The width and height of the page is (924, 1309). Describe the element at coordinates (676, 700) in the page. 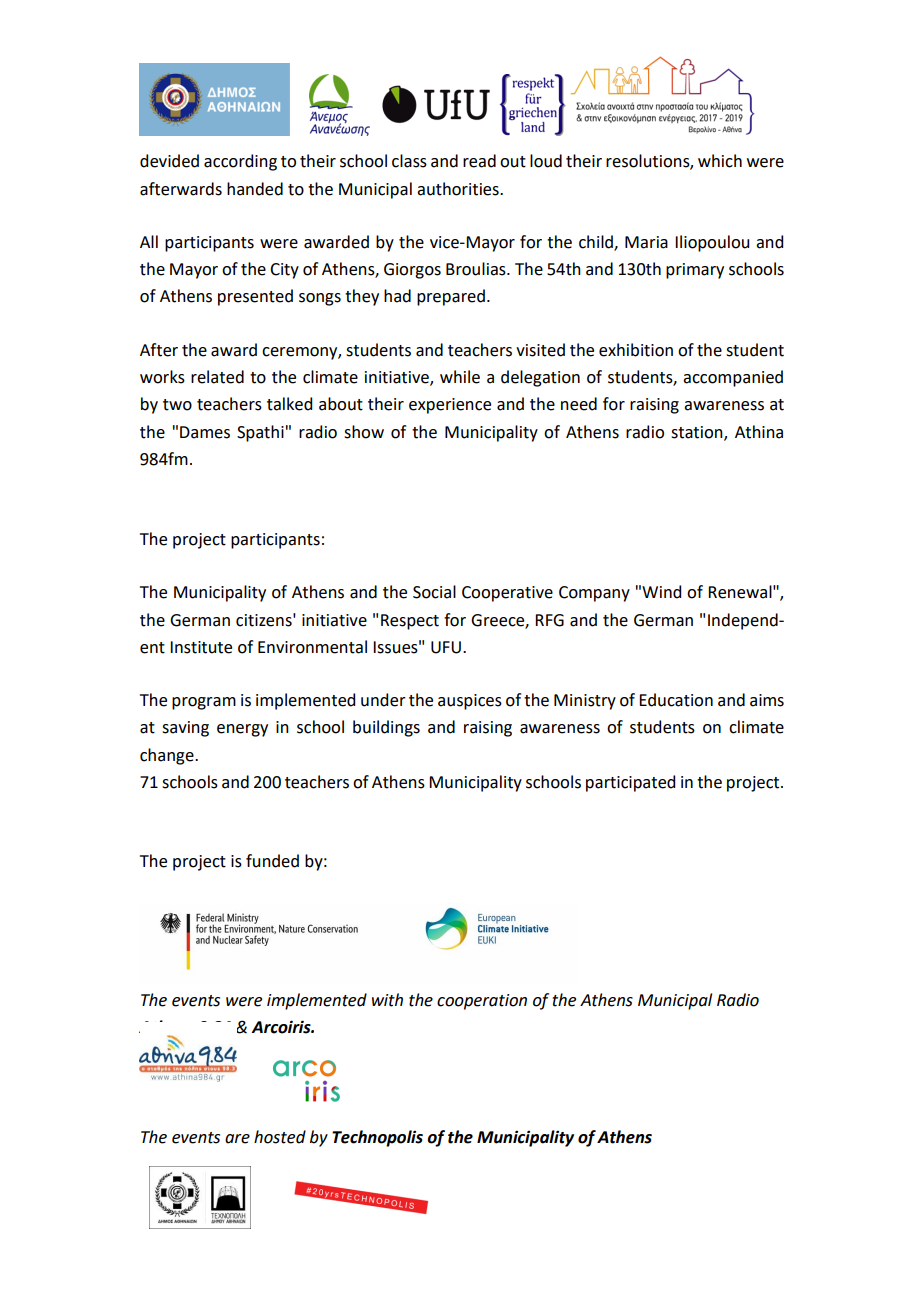

I see `Education` at that location.
